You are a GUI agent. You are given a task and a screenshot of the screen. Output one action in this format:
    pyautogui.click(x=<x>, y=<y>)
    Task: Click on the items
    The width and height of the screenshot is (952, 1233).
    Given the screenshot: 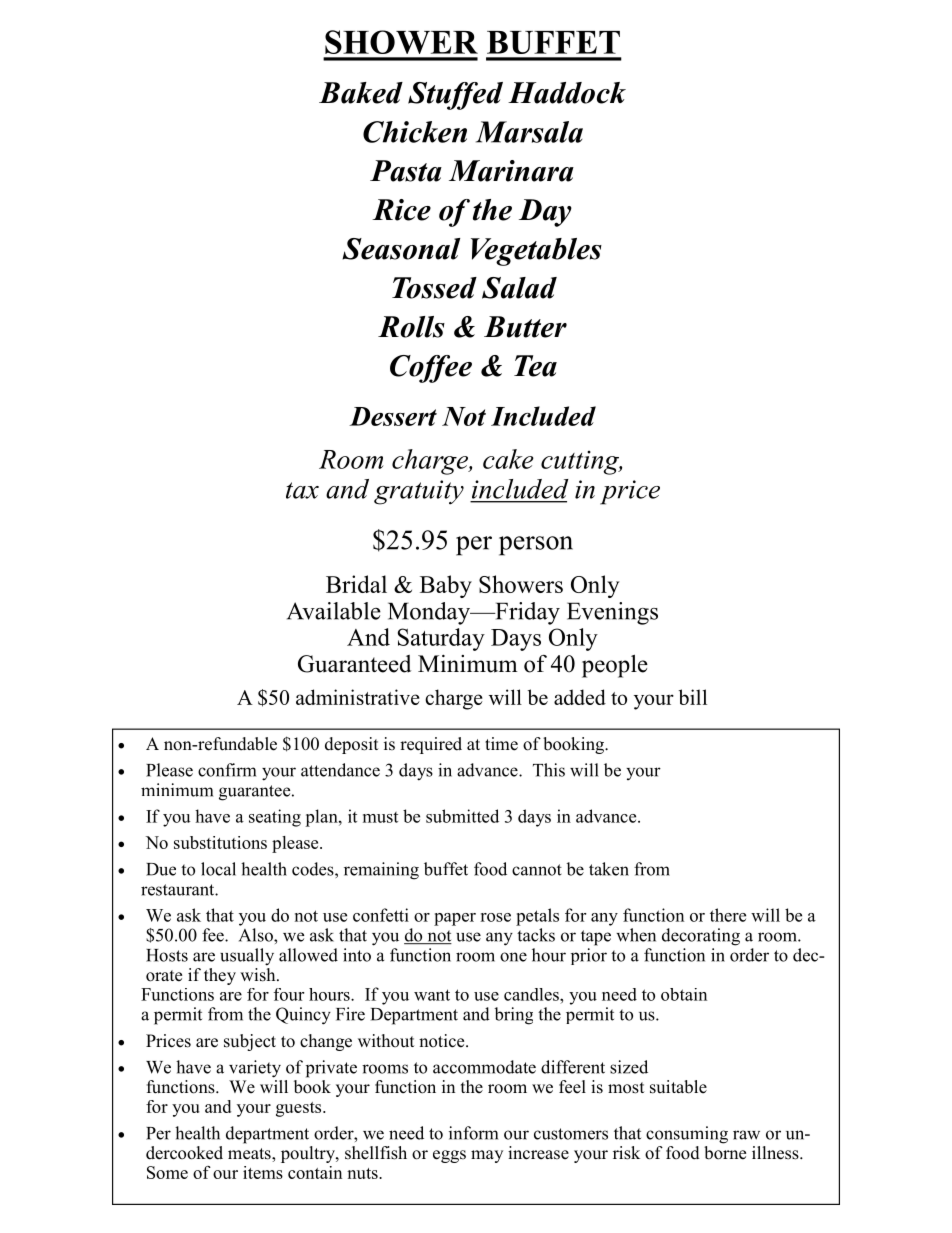 What is the action you would take?
    pyautogui.click(x=263, y=1172)
